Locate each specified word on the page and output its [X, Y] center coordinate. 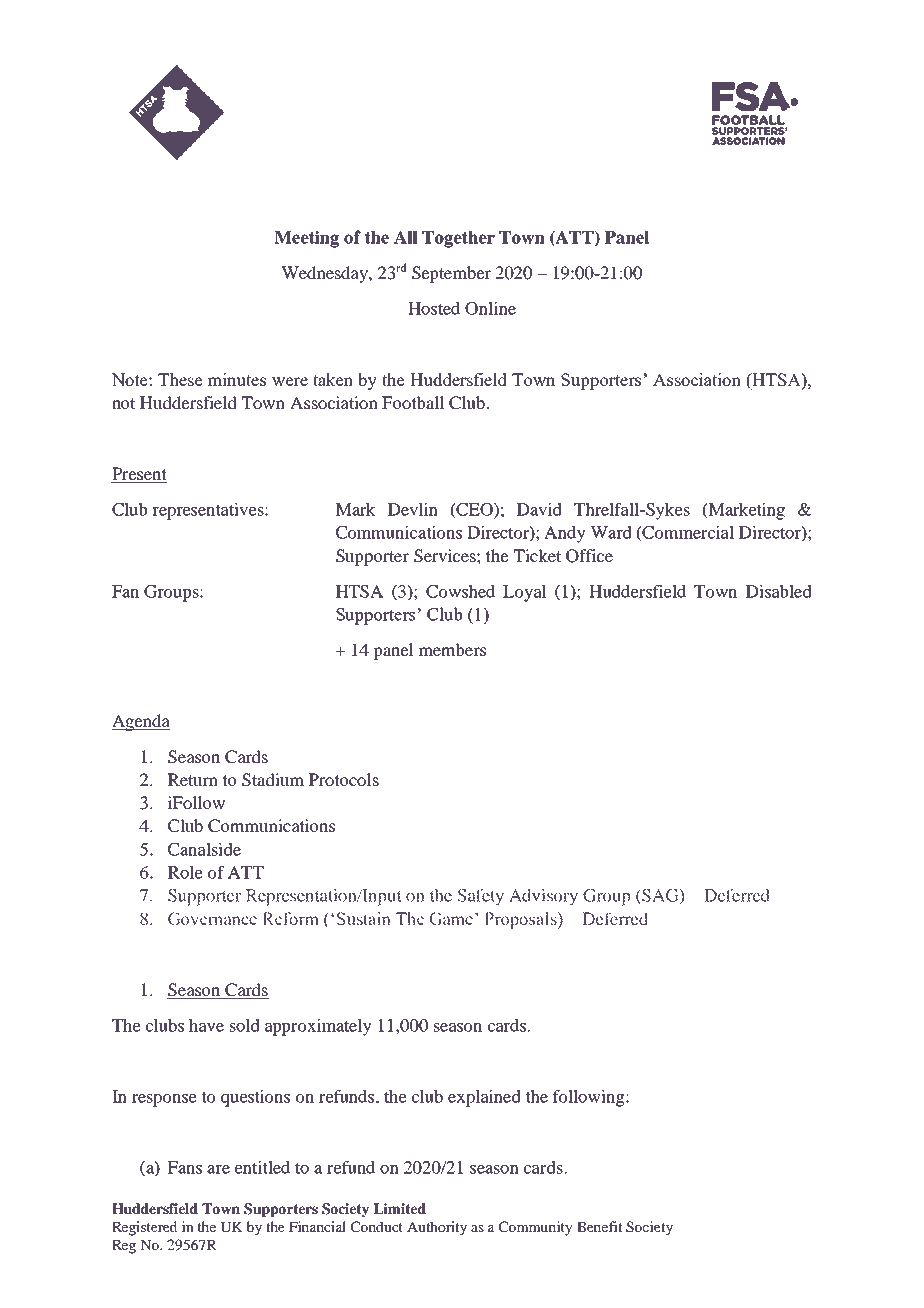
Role [185, 872]
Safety [481, 897]
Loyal [525, 593]
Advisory [544, 897]
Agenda [141, 722]
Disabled [779, 591]
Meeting [307, 239]
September [451, 274]
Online [490, 308]
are [218, 1169]
